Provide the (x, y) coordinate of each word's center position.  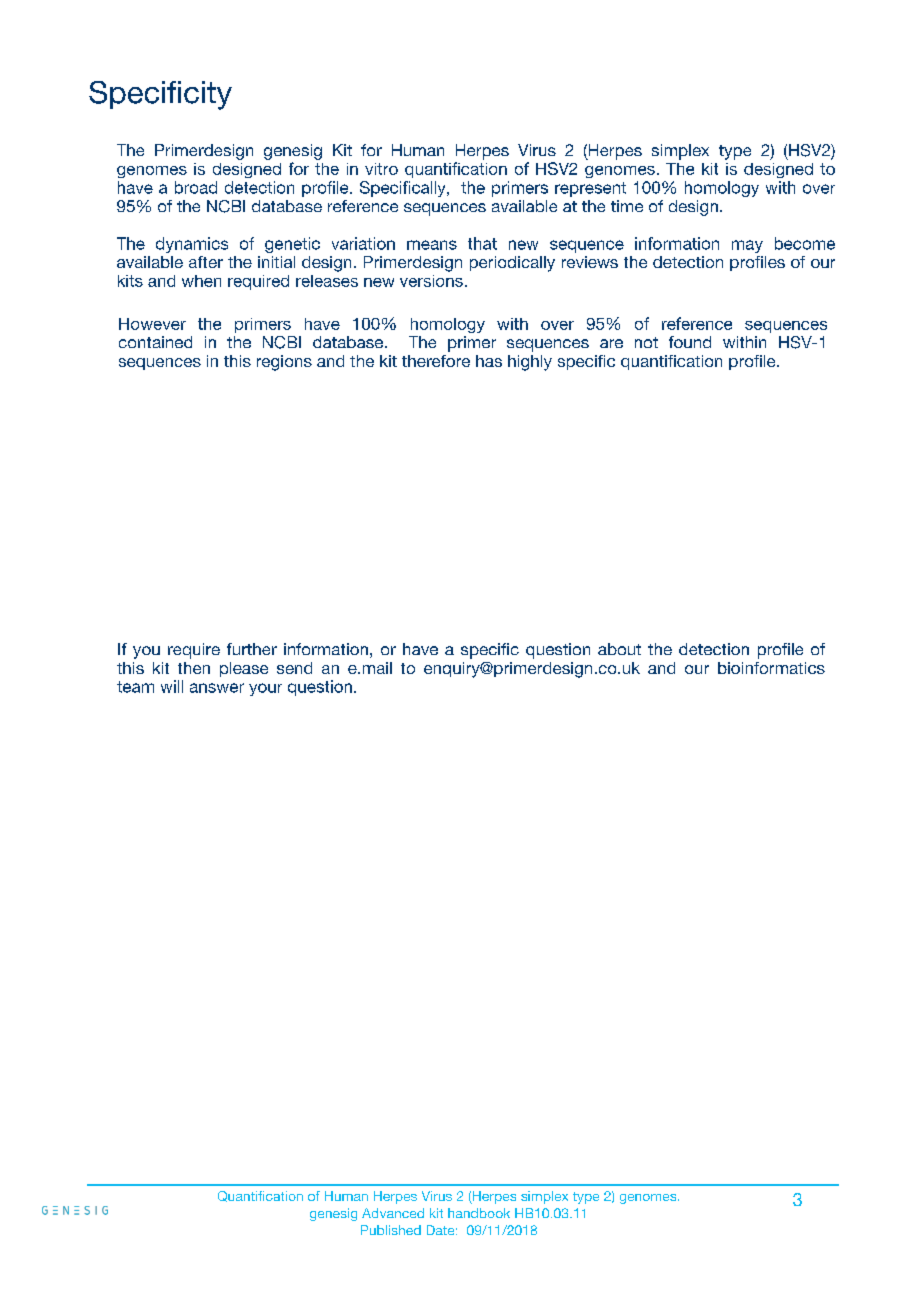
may (747, 246)
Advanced (393, 1213)
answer (217, 688)
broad (196, 187)
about (619, 649)
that (482, 243)
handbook (479, 1213)
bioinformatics (771, 668)
